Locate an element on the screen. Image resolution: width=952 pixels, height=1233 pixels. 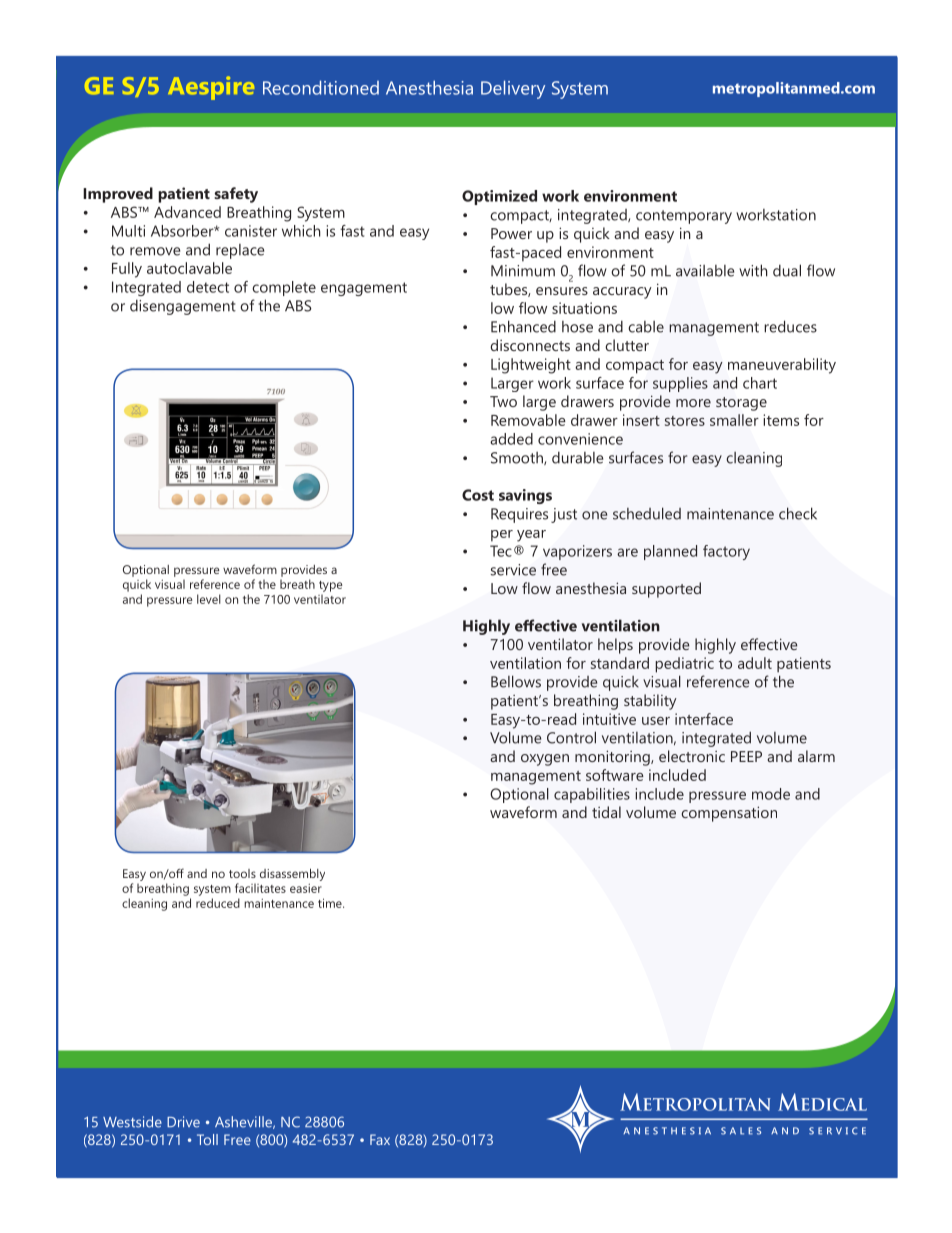
compensation is located at coordinates (729, 814).
